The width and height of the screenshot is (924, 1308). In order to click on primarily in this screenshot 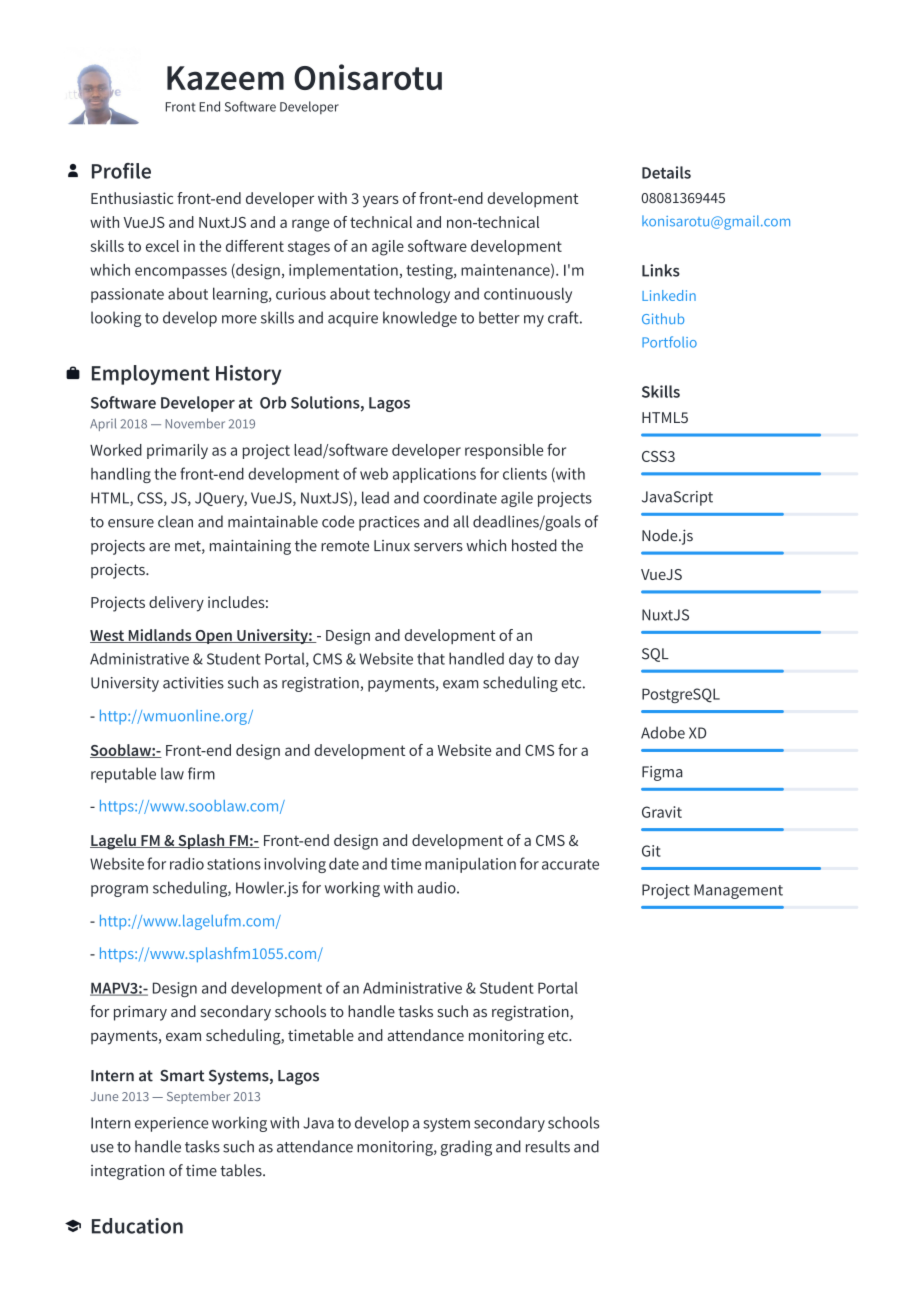, I will do `click(177, 451)`.
